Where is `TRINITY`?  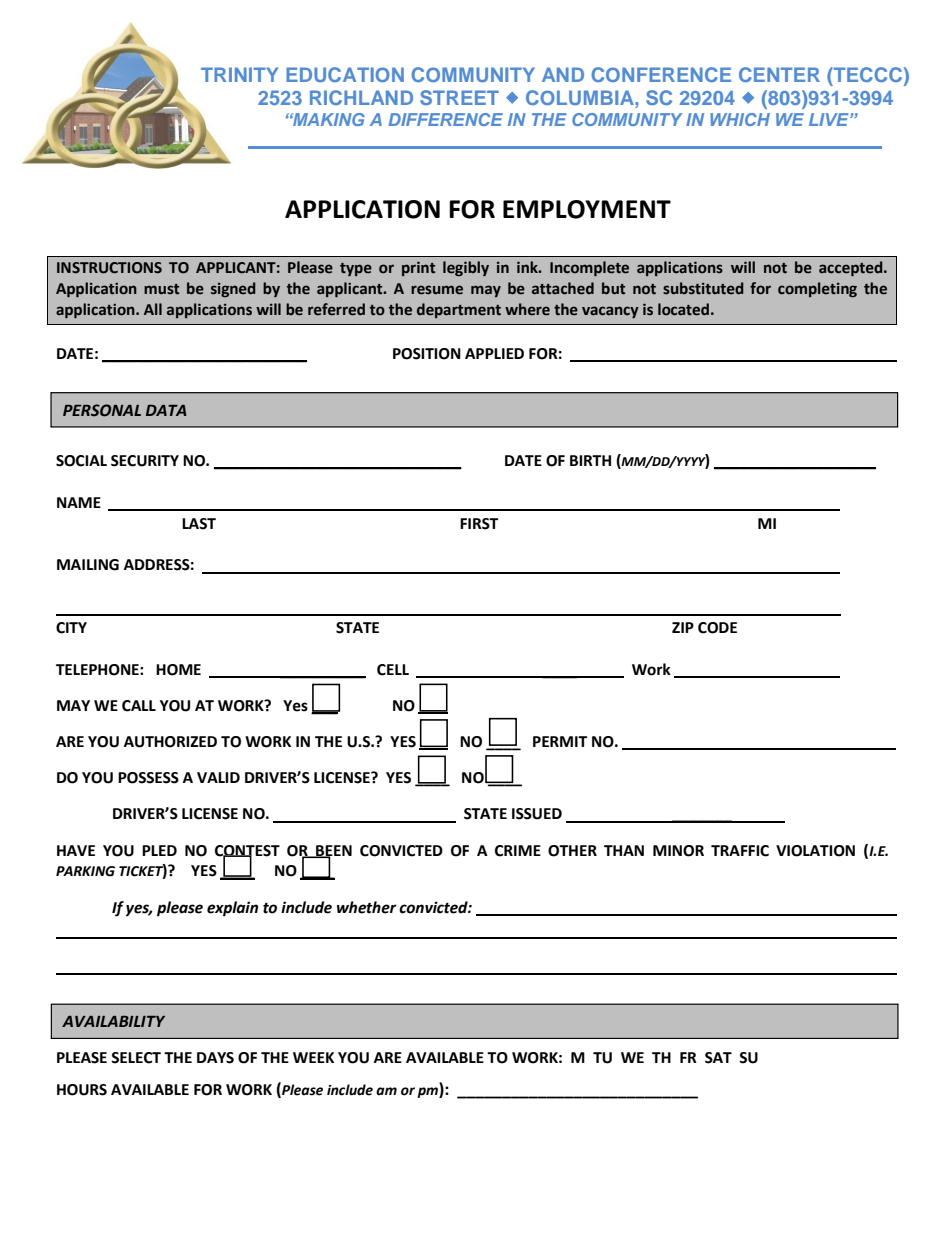 TRINITY is located at coordinates (239, 74).
